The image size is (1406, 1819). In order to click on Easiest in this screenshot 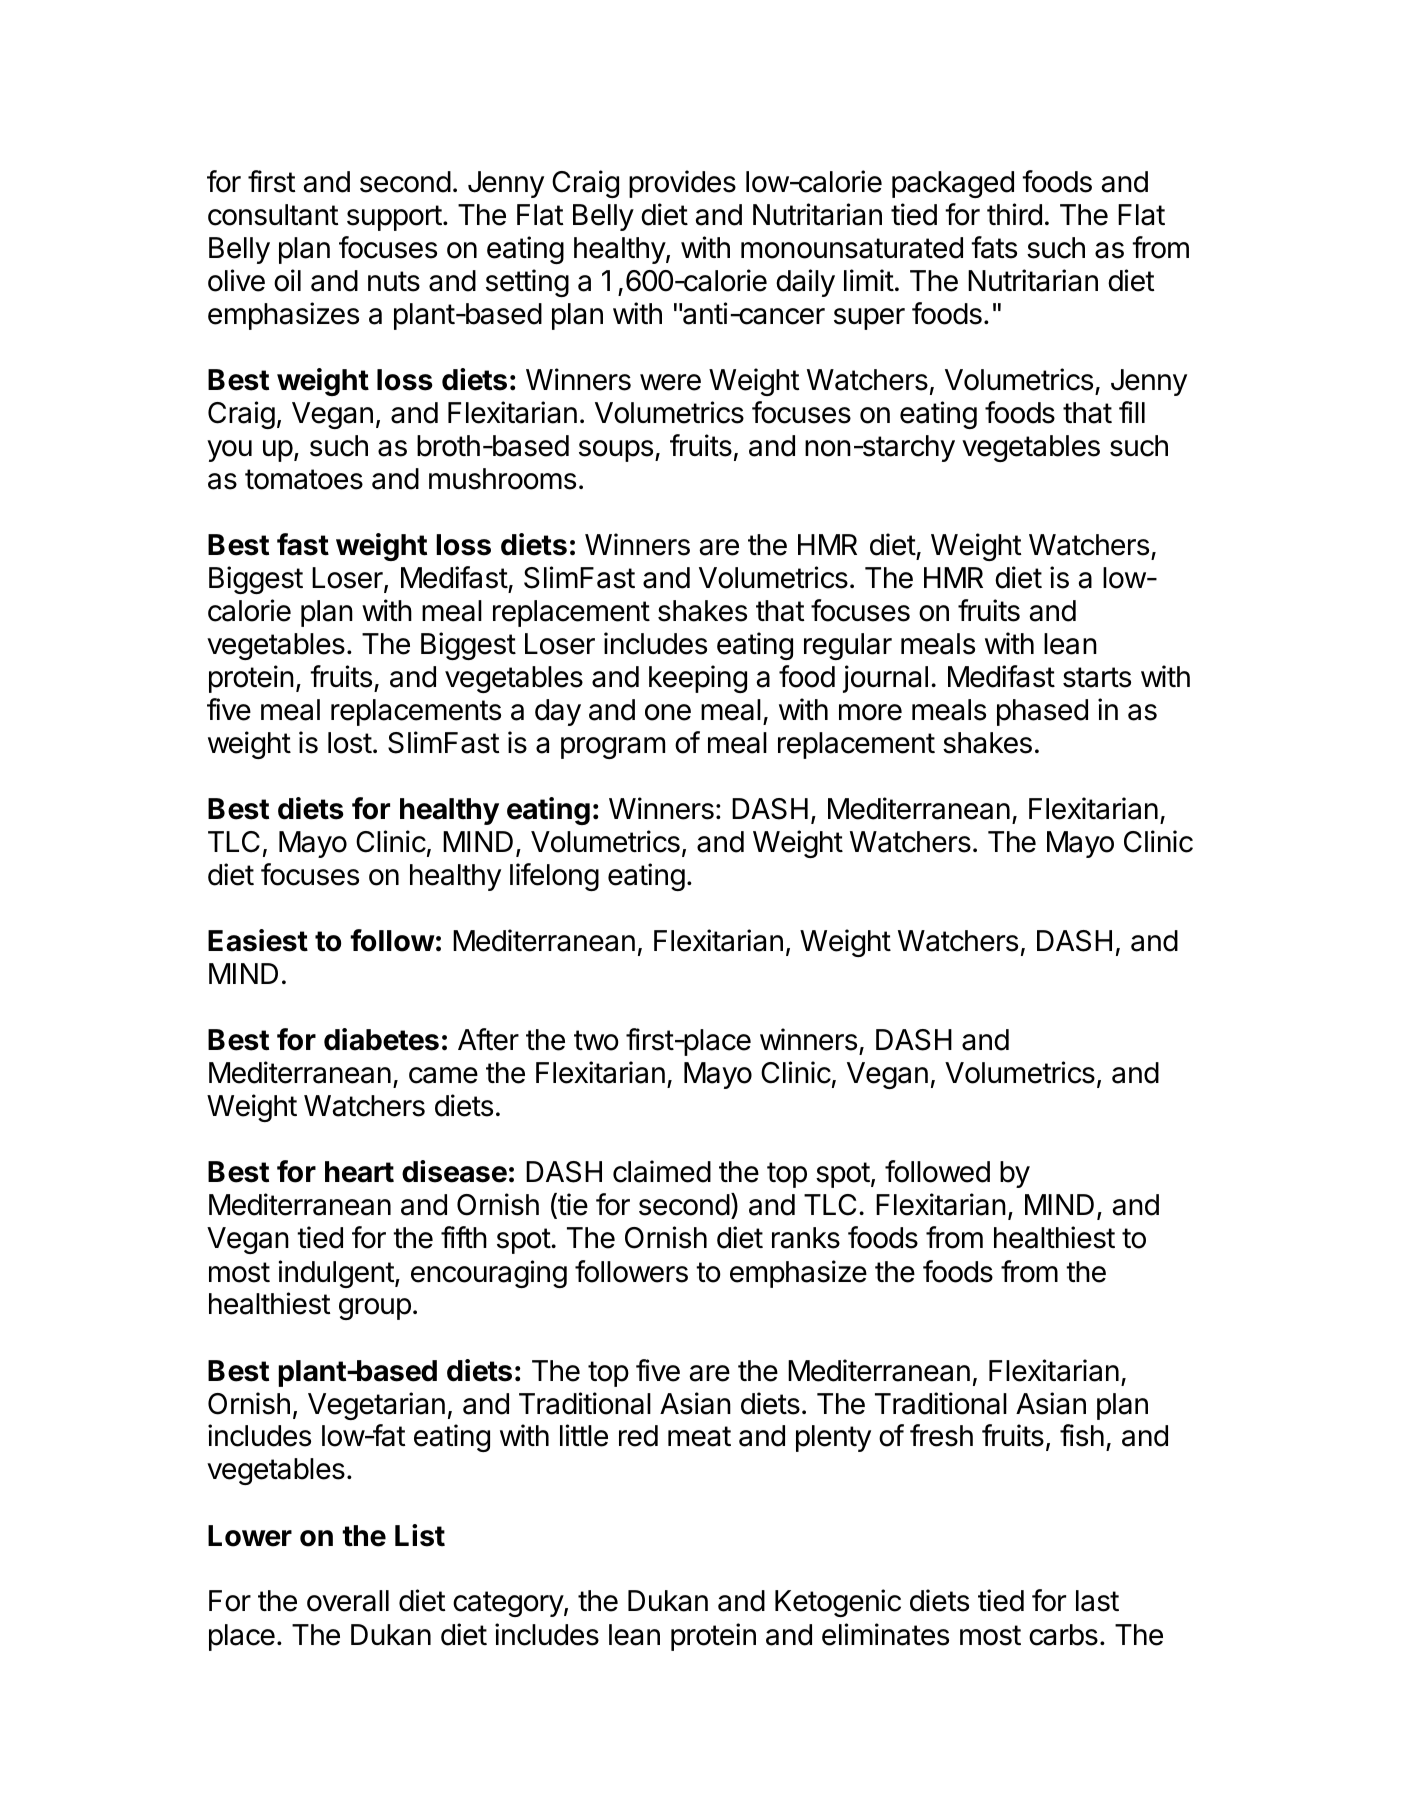, I will do `click(258, 940)`.
